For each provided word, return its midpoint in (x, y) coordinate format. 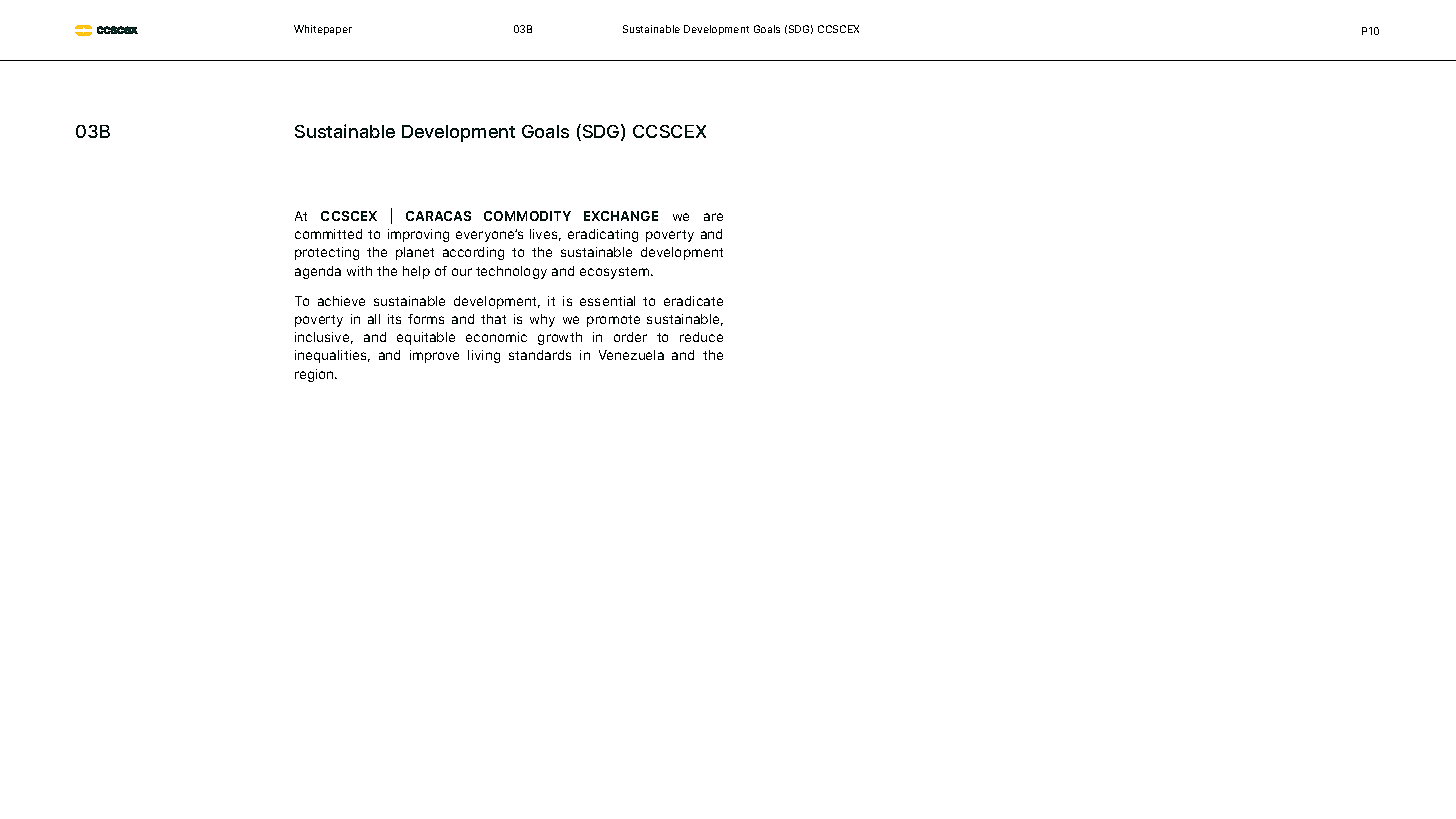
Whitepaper (323, 30)
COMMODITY (527, 216)
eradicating (603, 235)
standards (540, 355)
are (713, 217)
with (359, 271)
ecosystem (616, 273)
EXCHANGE (621, 216)
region (315, 375)
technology (511, 272)
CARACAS (438, 216)
